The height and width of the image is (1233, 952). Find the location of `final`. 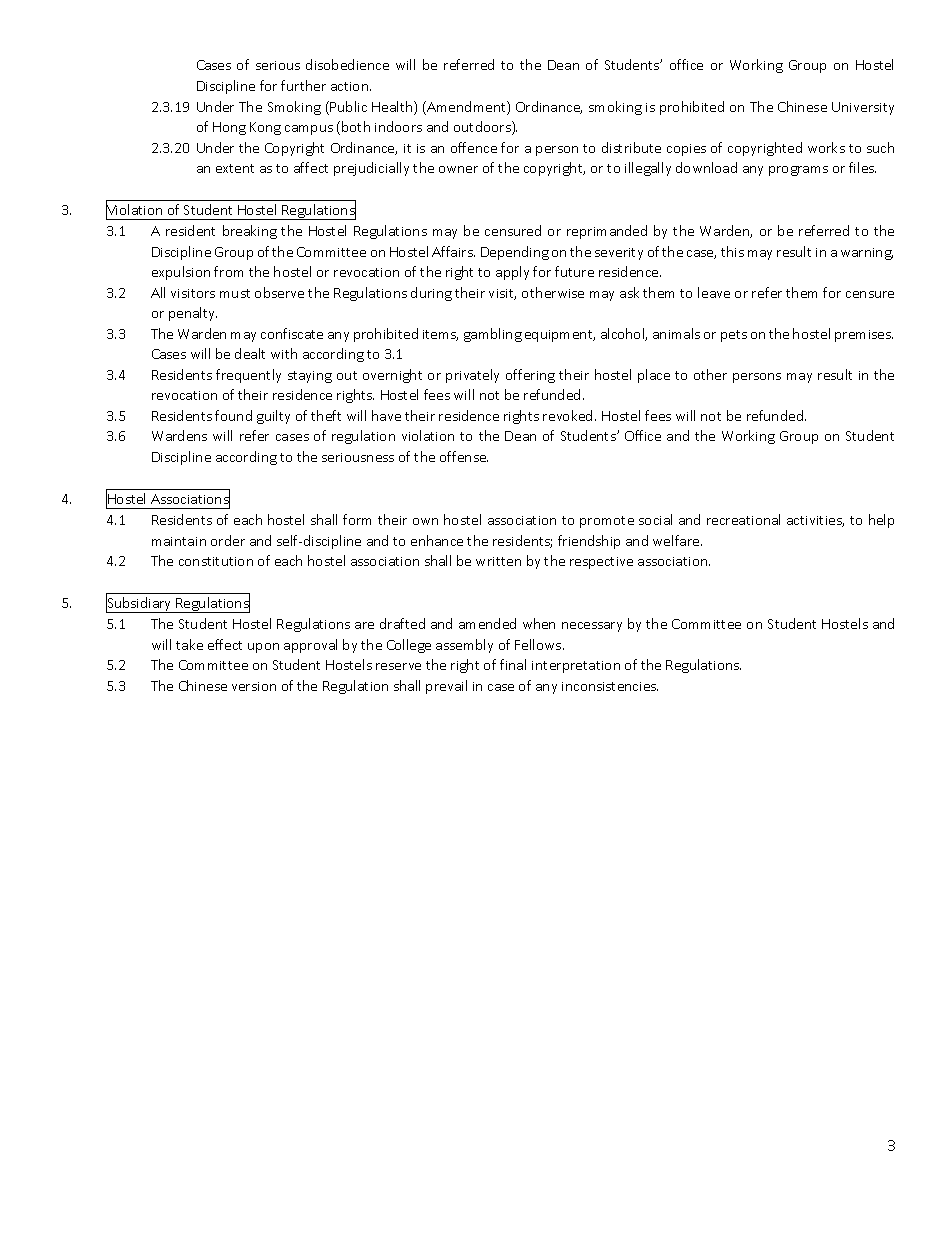

final is located at coordinates (513, 664).
